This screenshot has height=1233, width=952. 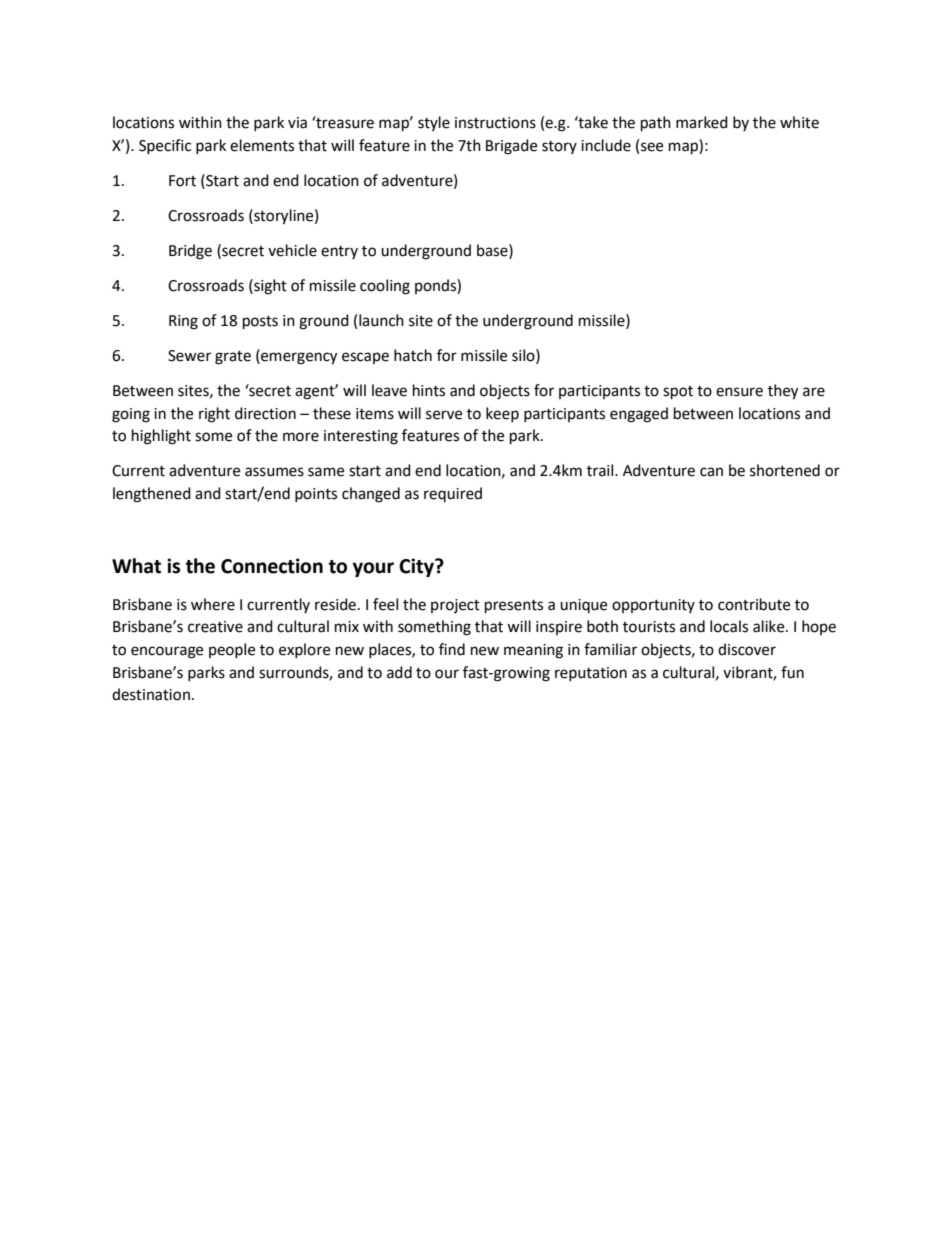 What do you see at coordinates (739, 392) in the screenshot?
I see `ensure` at bounding box center [739, 392].
